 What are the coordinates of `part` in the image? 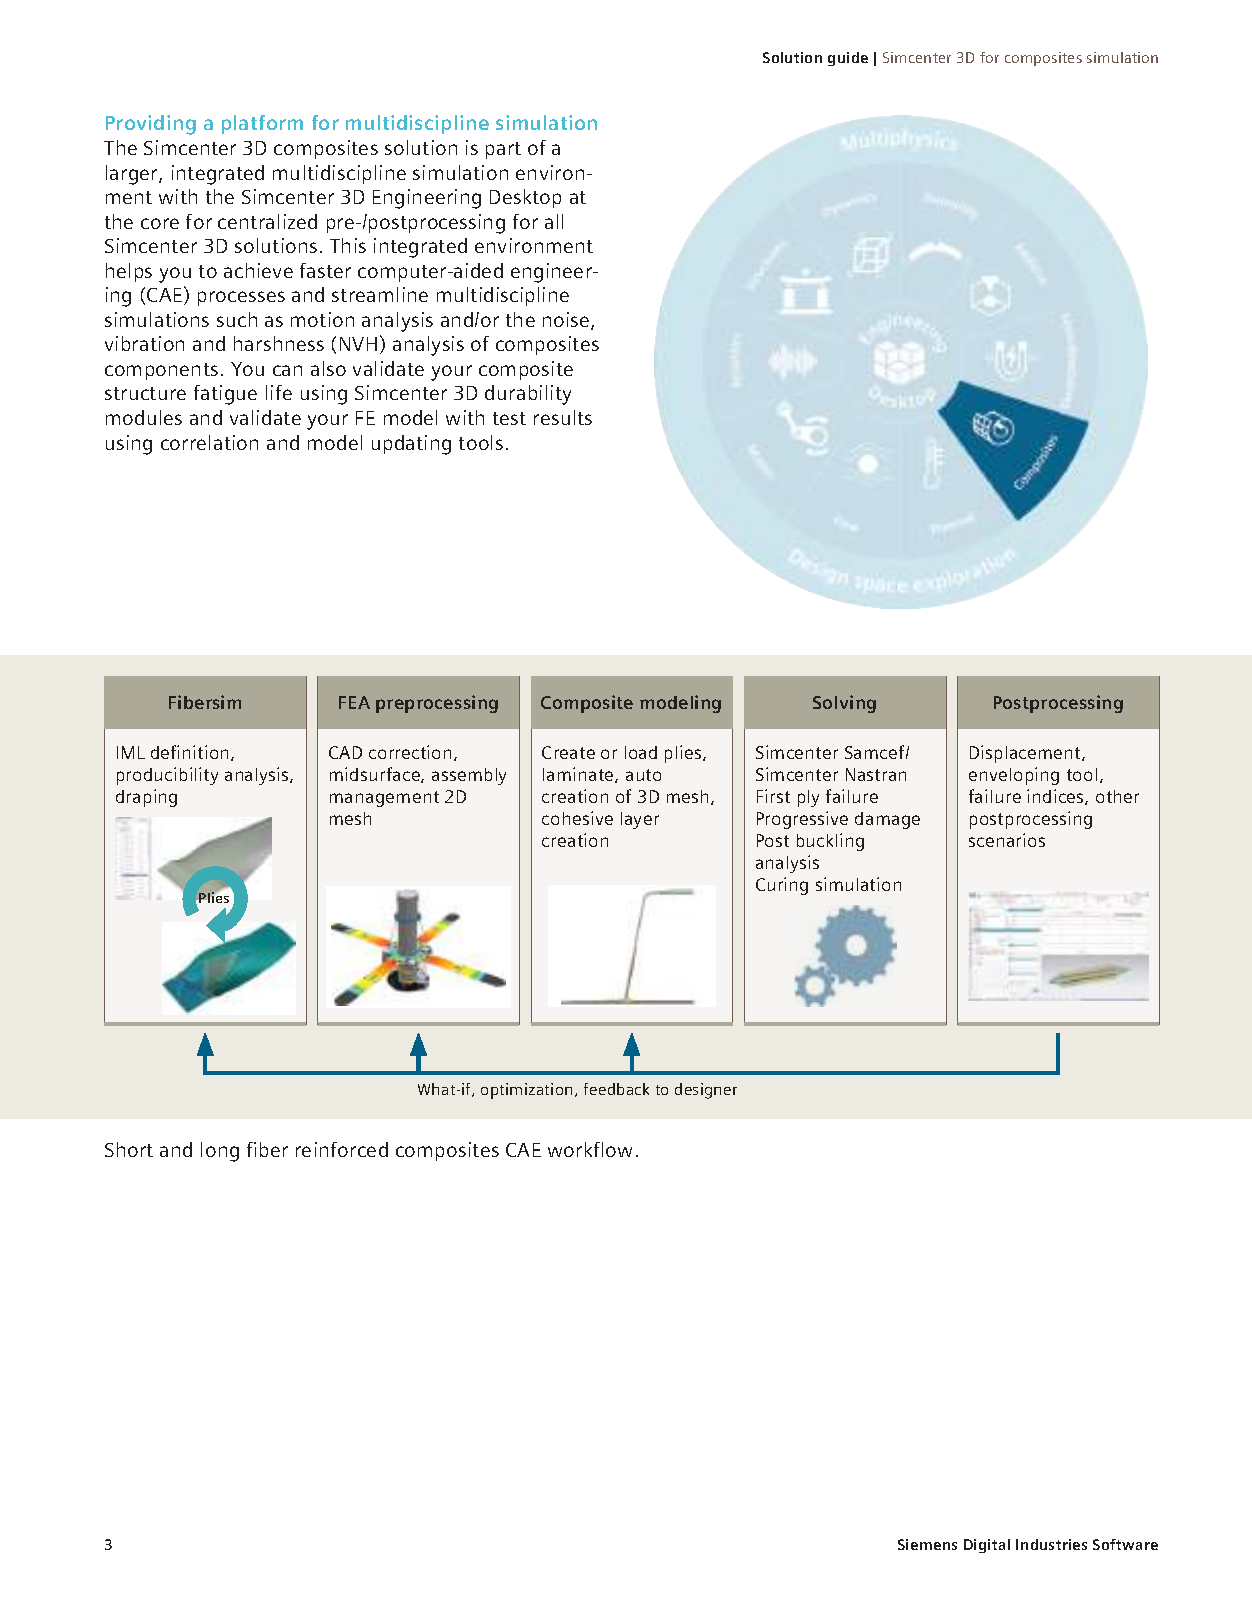 It's located at (503, 150).
